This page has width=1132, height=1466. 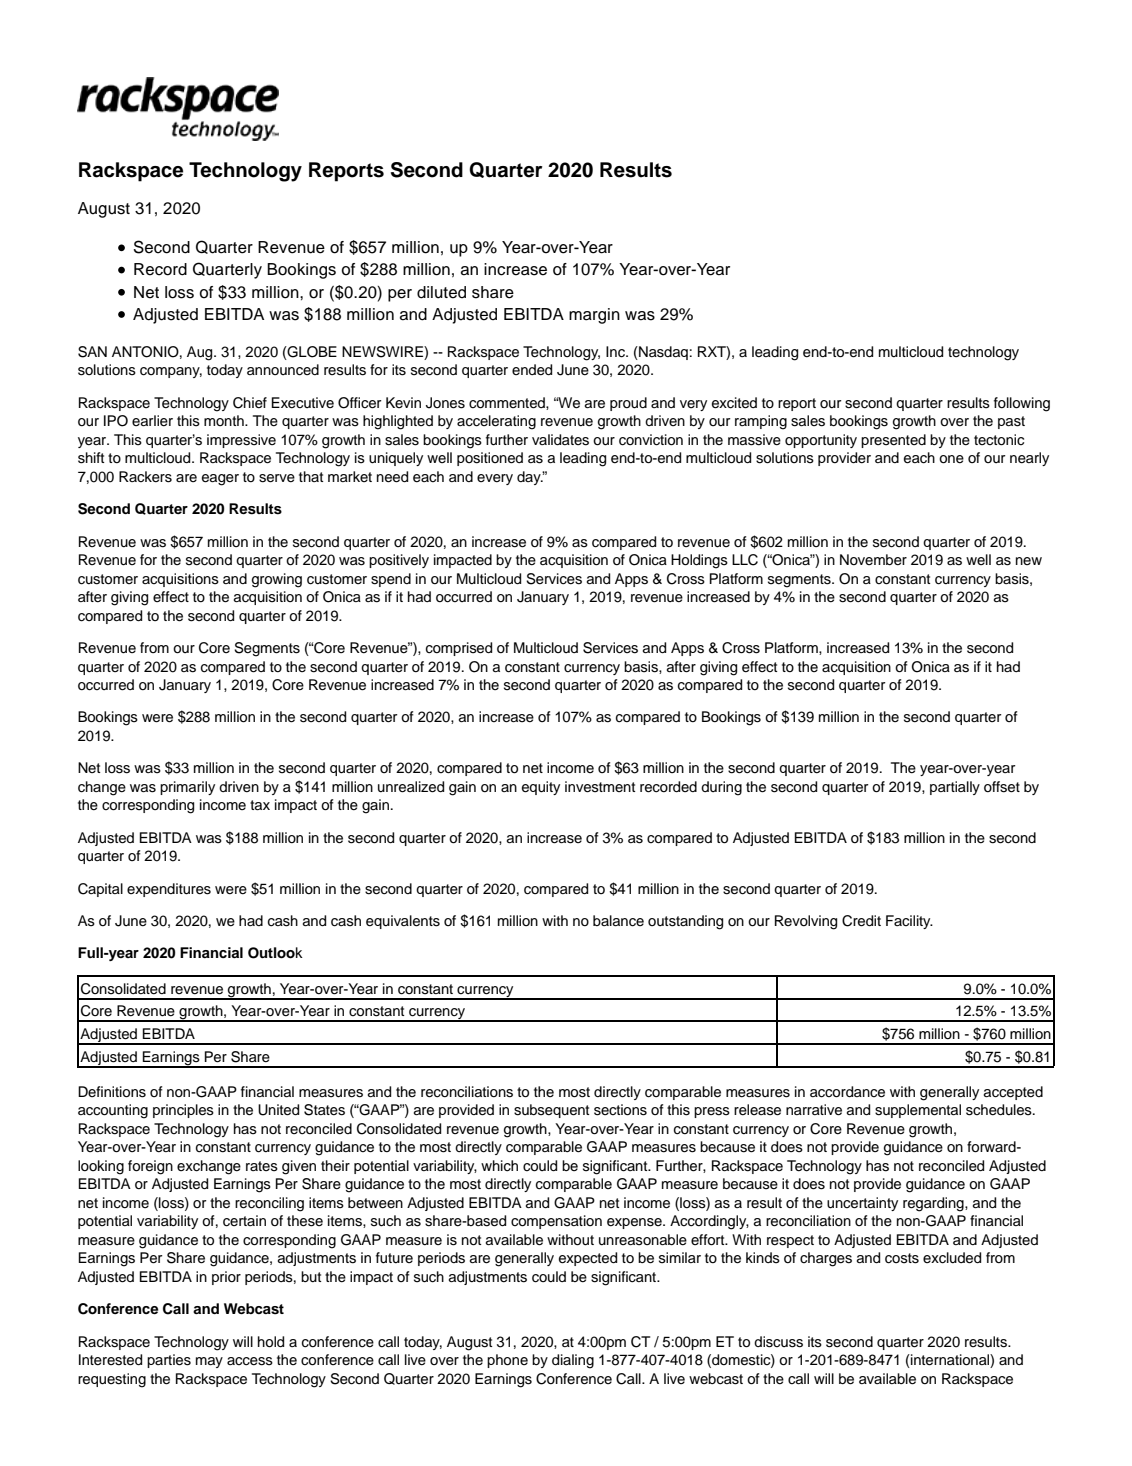 What do you see at coordinates (573, 1361) in the page?
I see `dialing` at bounding box center [573, 1361].
